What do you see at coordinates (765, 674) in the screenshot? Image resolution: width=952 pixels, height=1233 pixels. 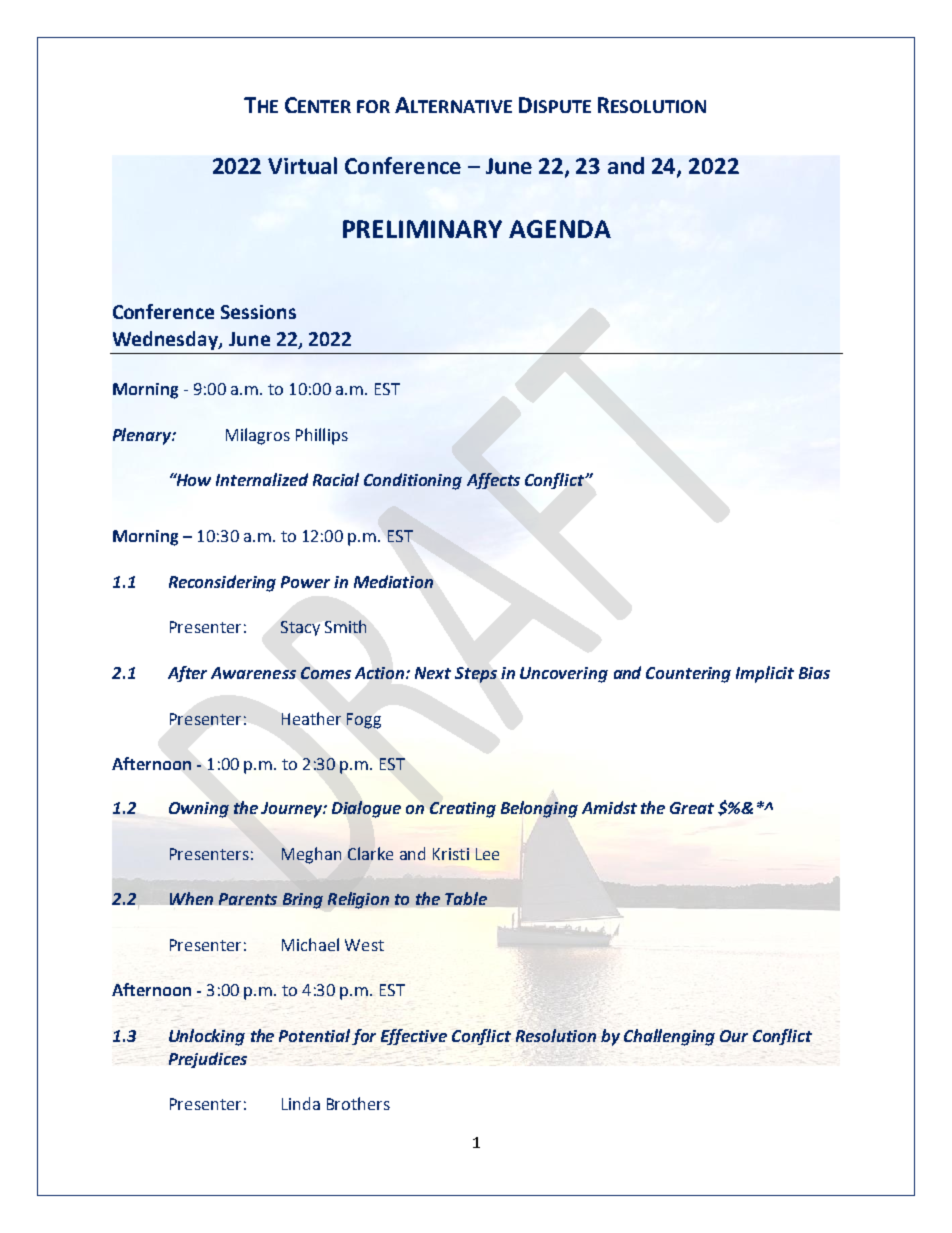 I see `Implicit` at bounding box center [765, 674].
